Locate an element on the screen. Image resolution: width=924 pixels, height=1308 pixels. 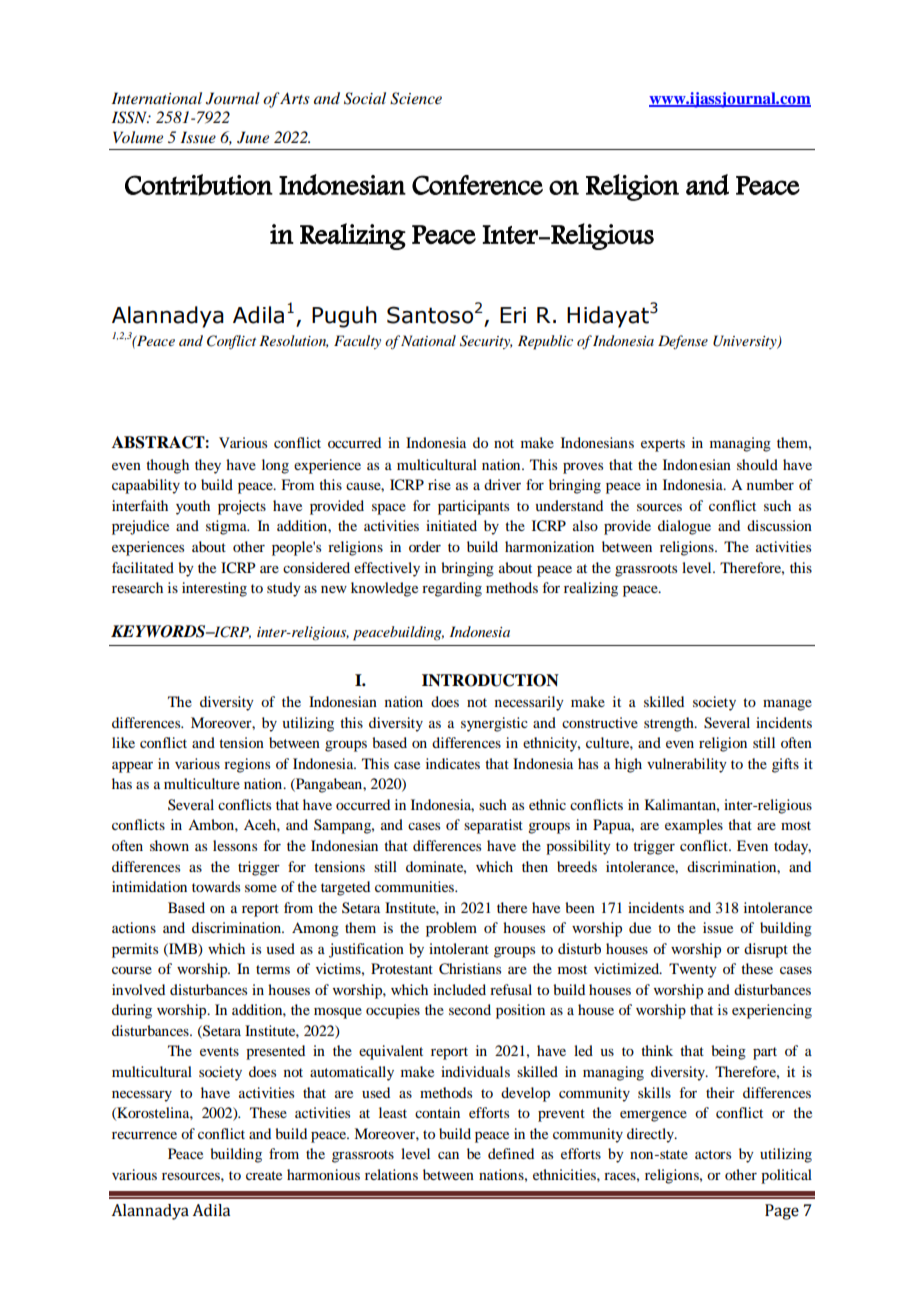
should is located at coordinates (757, 464).
